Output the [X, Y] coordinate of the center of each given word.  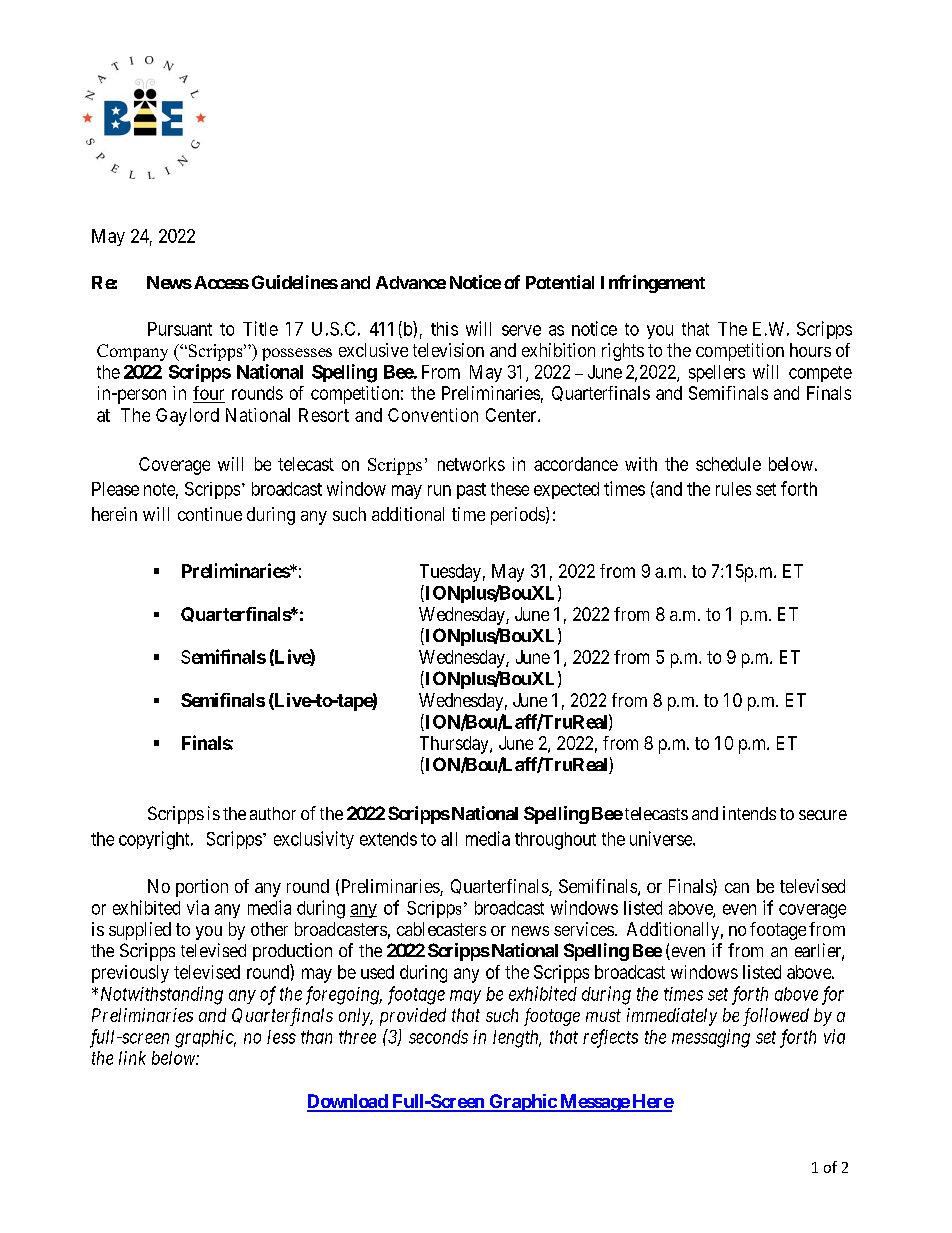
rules [733, 489]
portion [202, 888]
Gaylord [187, 417]
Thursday [455, 745]
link [132, 1058]
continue [210, 514]
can [737, 888]
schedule [728, 464]
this [444, 329]
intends [749, 813]
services [584, 929]
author [273, 813]
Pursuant [180, 329]
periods [518, 516]
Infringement [653, 284]
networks [471, 464]
